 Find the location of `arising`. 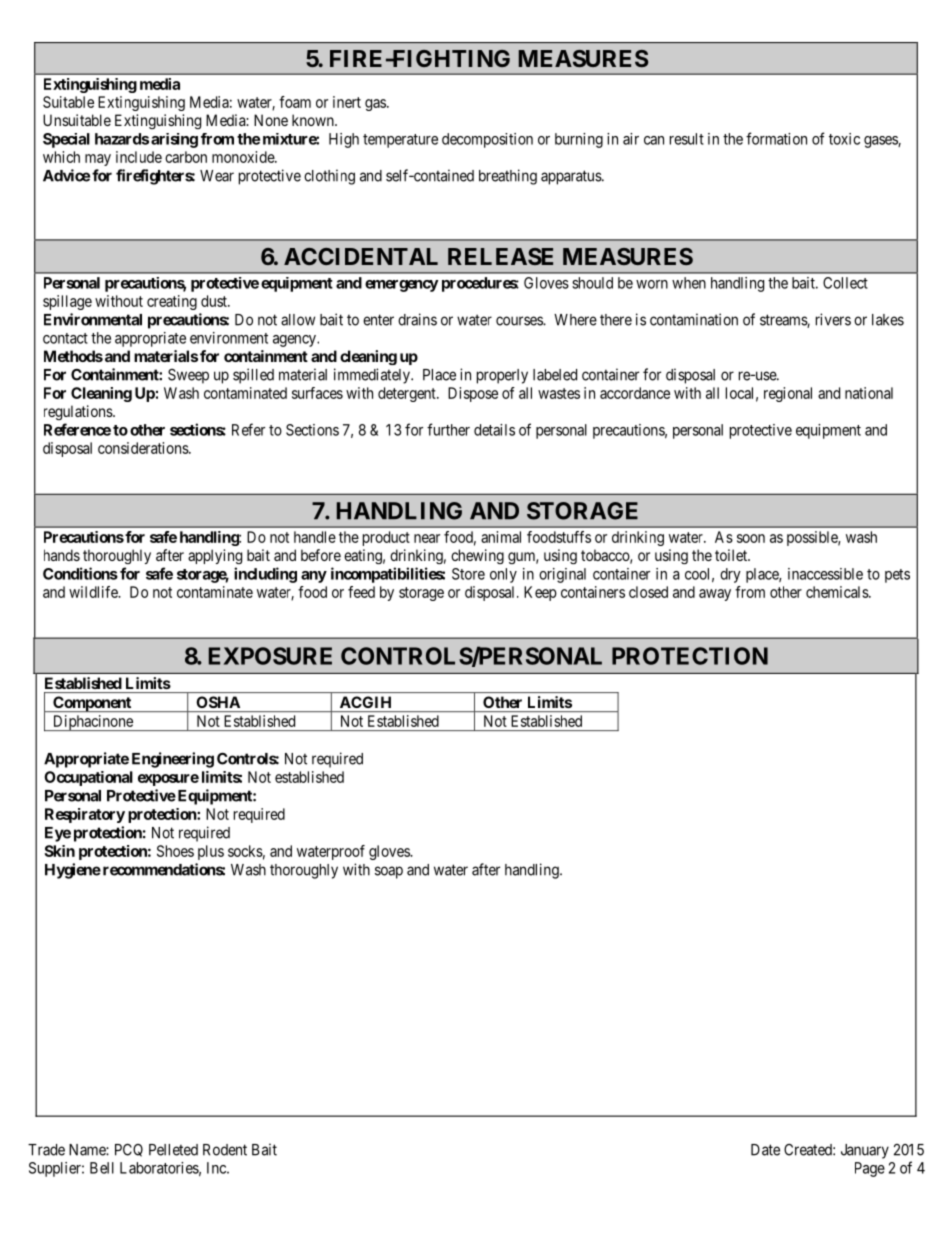

arising is located at coordinates (174, 140).
